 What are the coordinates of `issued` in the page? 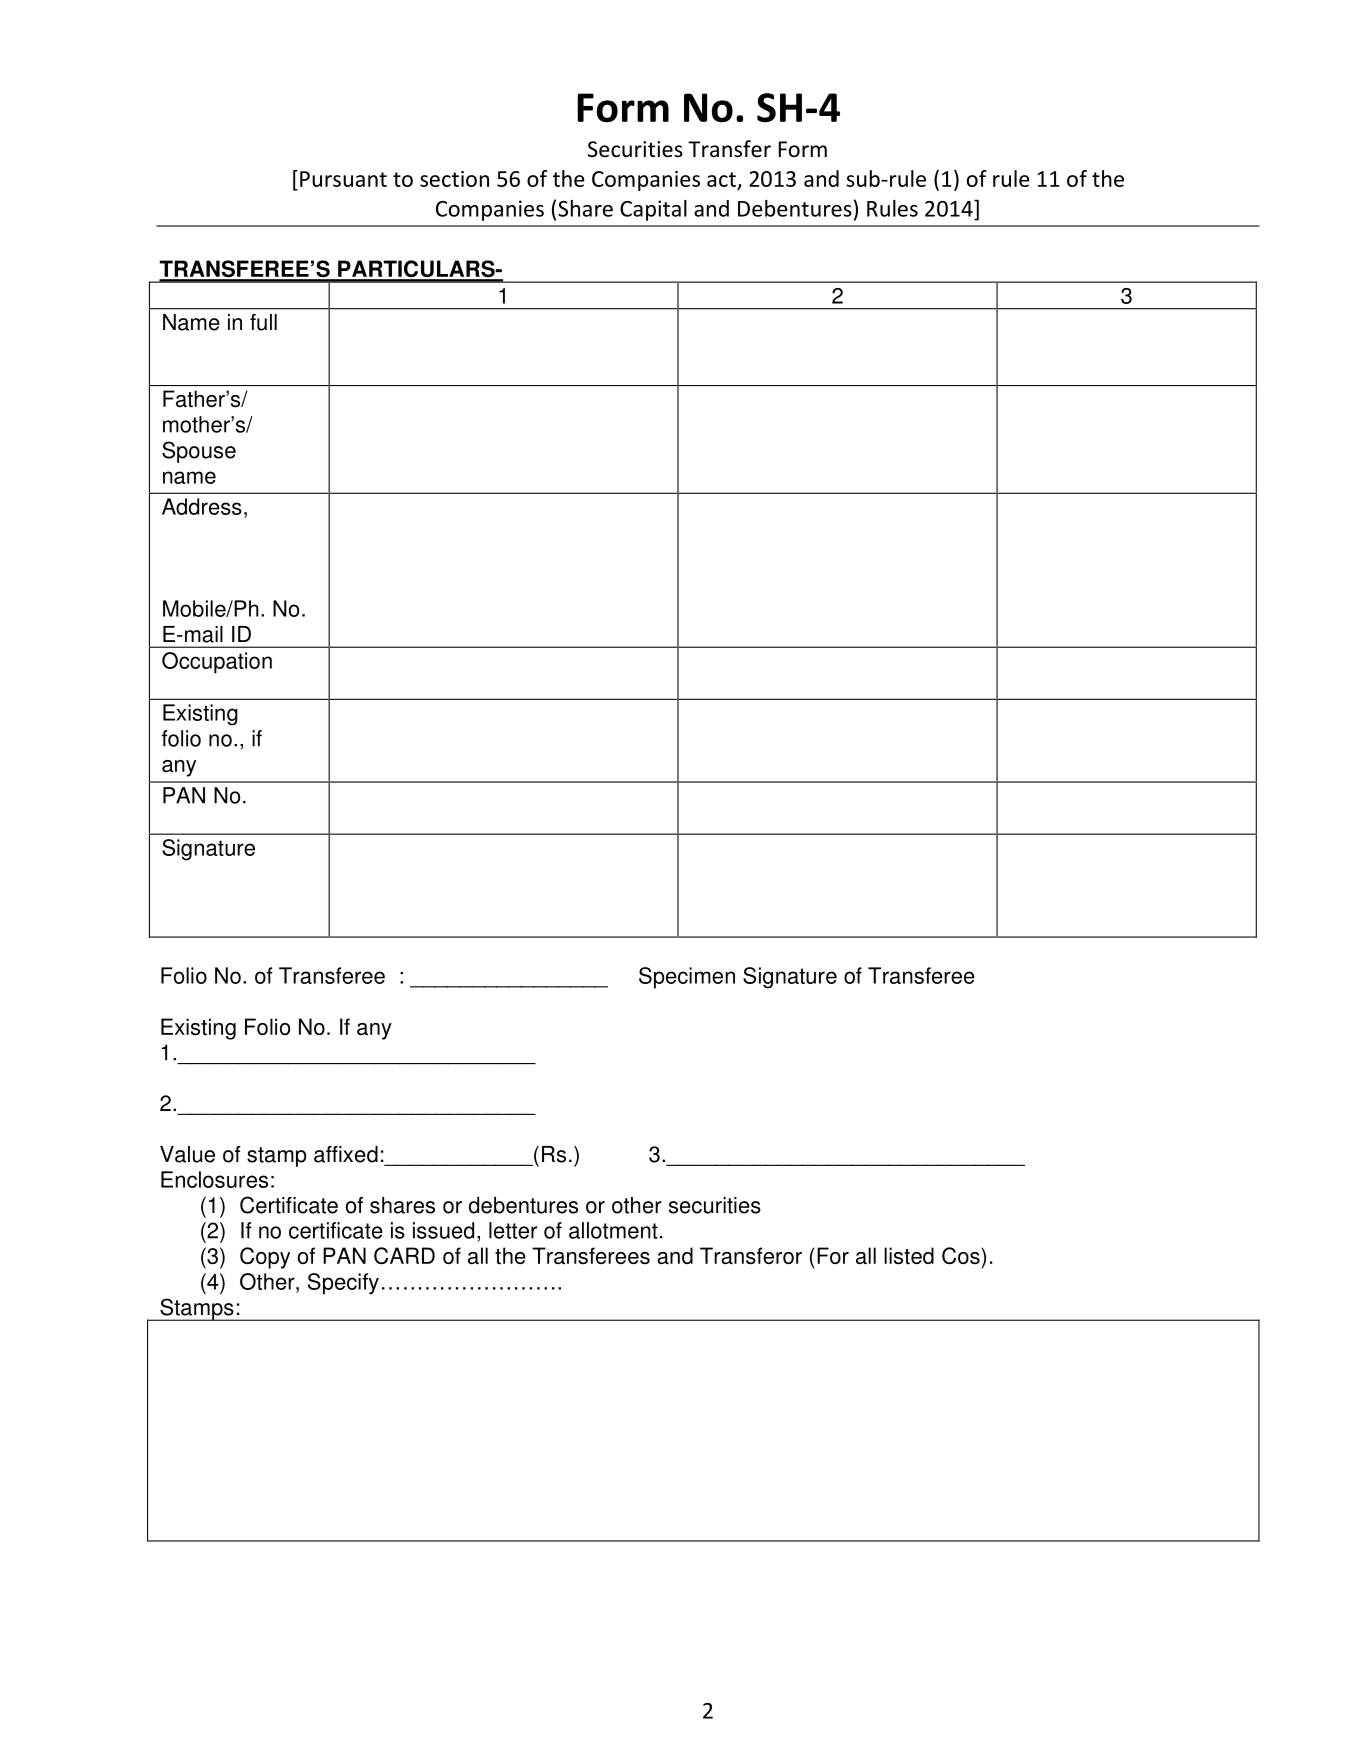 It's located at (443, 1230).
